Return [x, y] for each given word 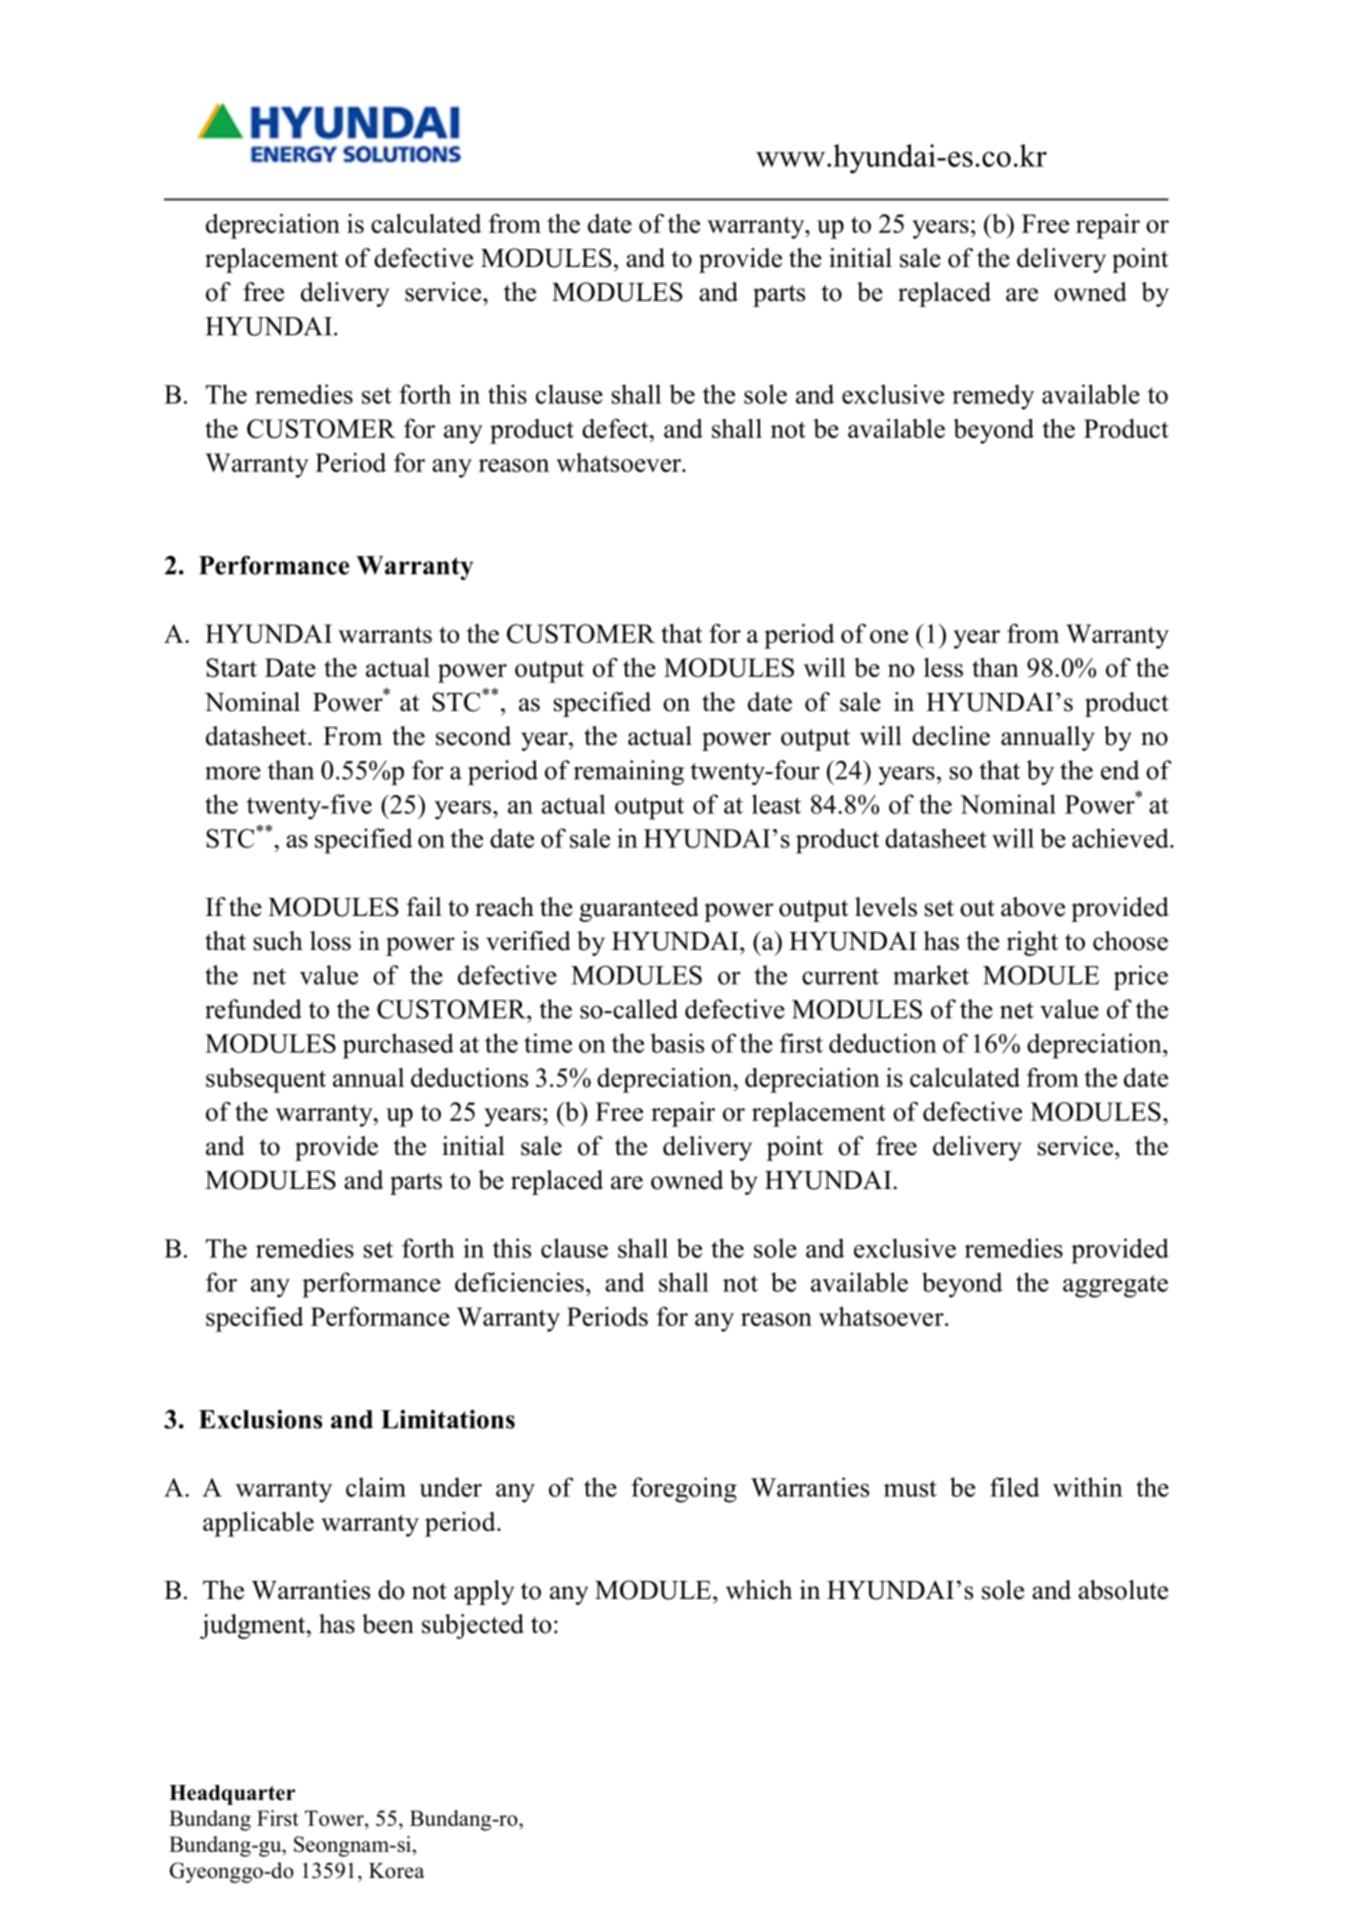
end [1120, 770]
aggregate [1115, 1286]
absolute [1123, 1590]
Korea [396, 1871]
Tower [335, 1819]
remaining [629, 772]
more [233, 773]
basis [677, 1043]
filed [1015, 1487]
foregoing [684, 1490]
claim [376, 1487]
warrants [385, 634]
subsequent [266, 1080]
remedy [993, 397]
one [889, 636]
